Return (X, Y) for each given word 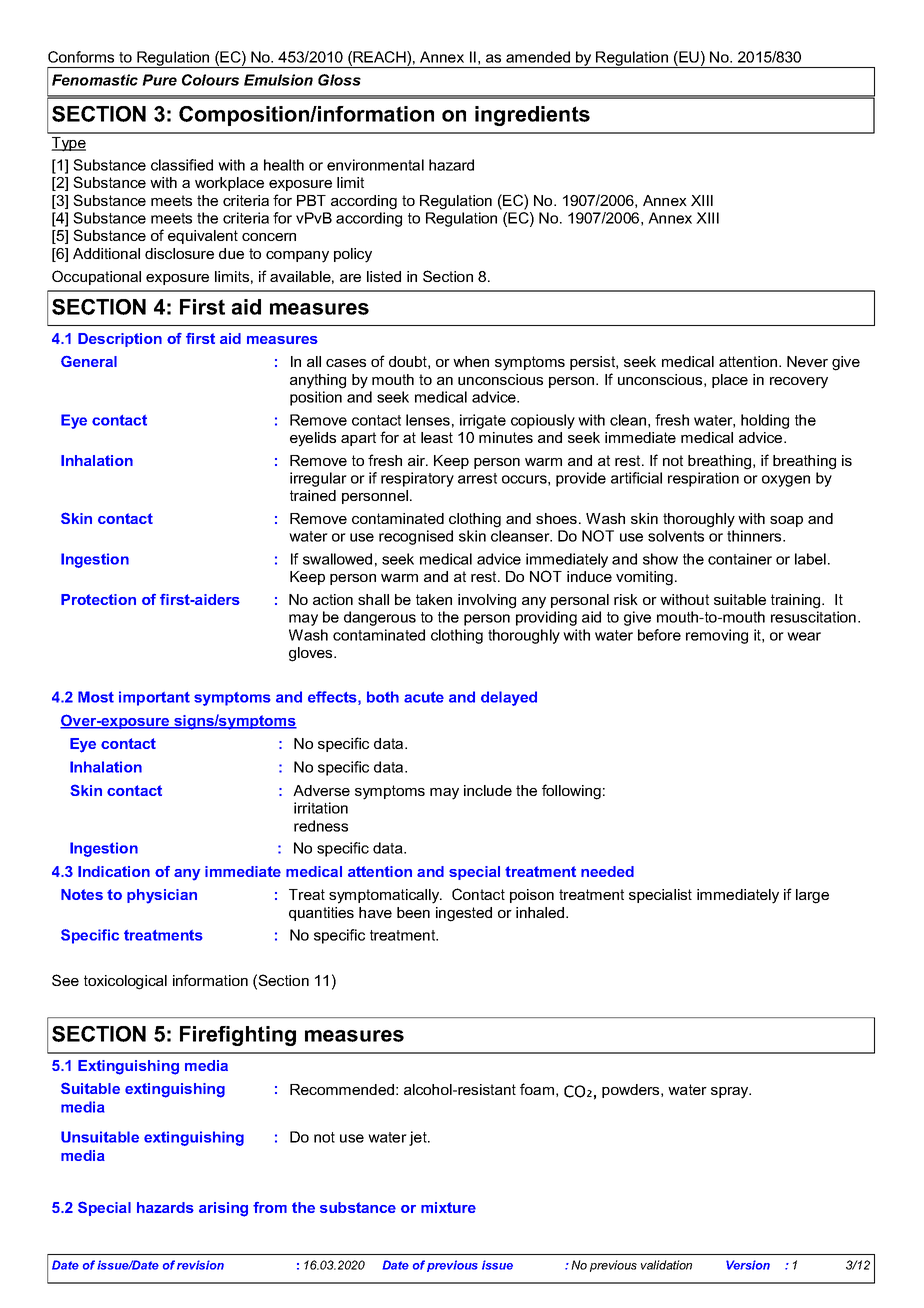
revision (200, 1265)
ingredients (532, 116)
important (154, 698)
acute (424, 697)
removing (717, 636)
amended (538, 57)
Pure (159, 80)
